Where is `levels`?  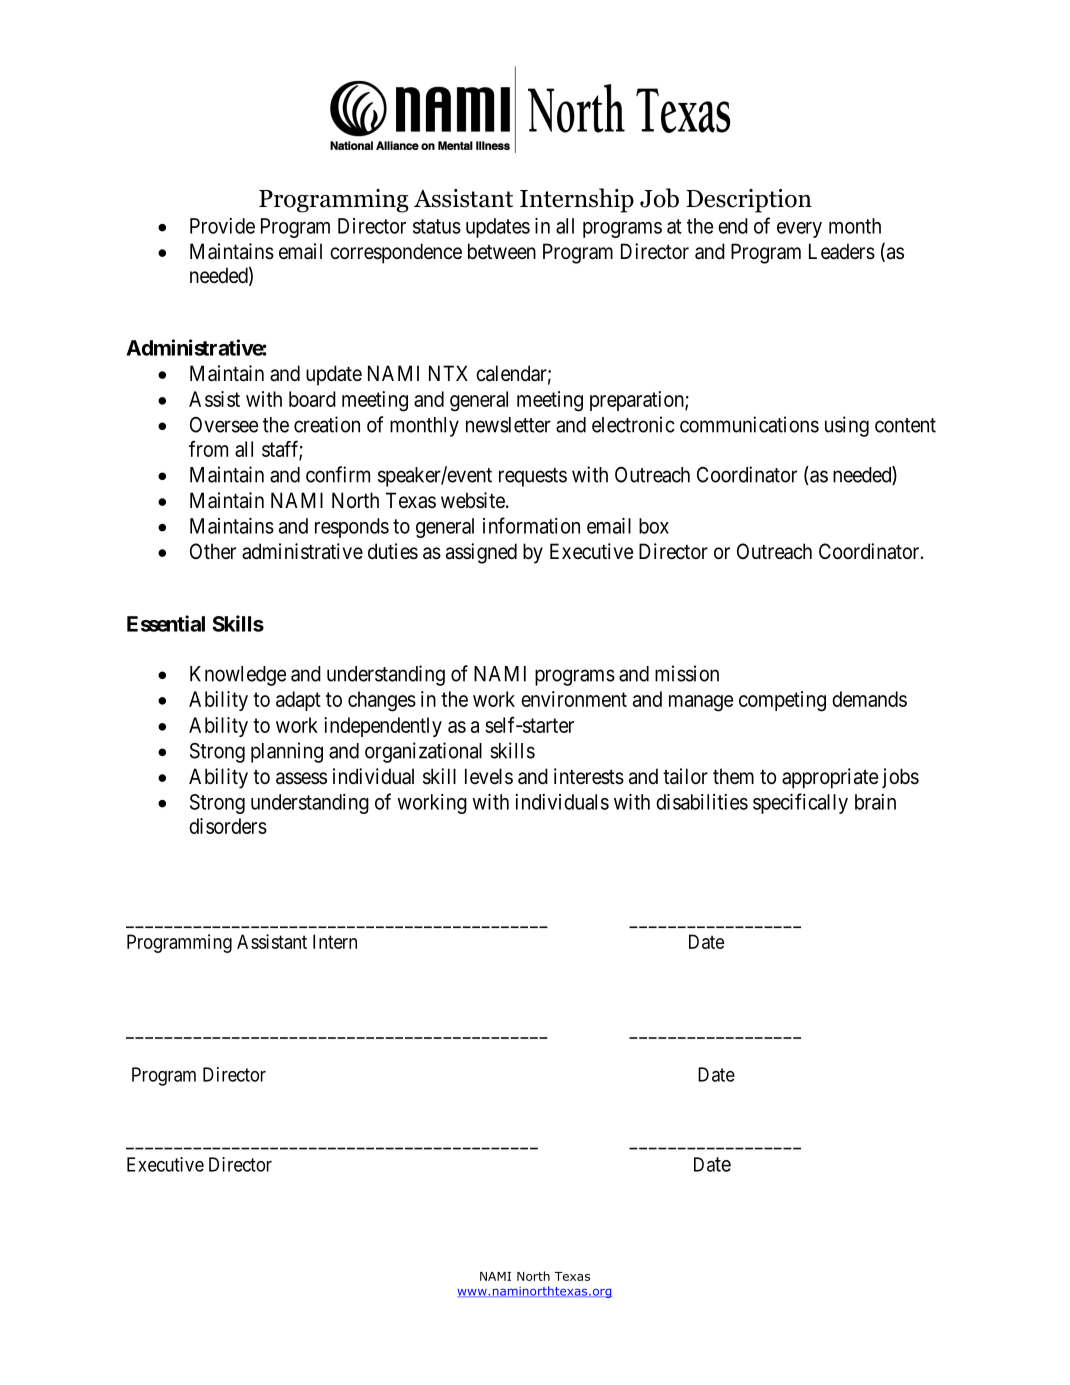
levels is located at coordinates (489, 776).
